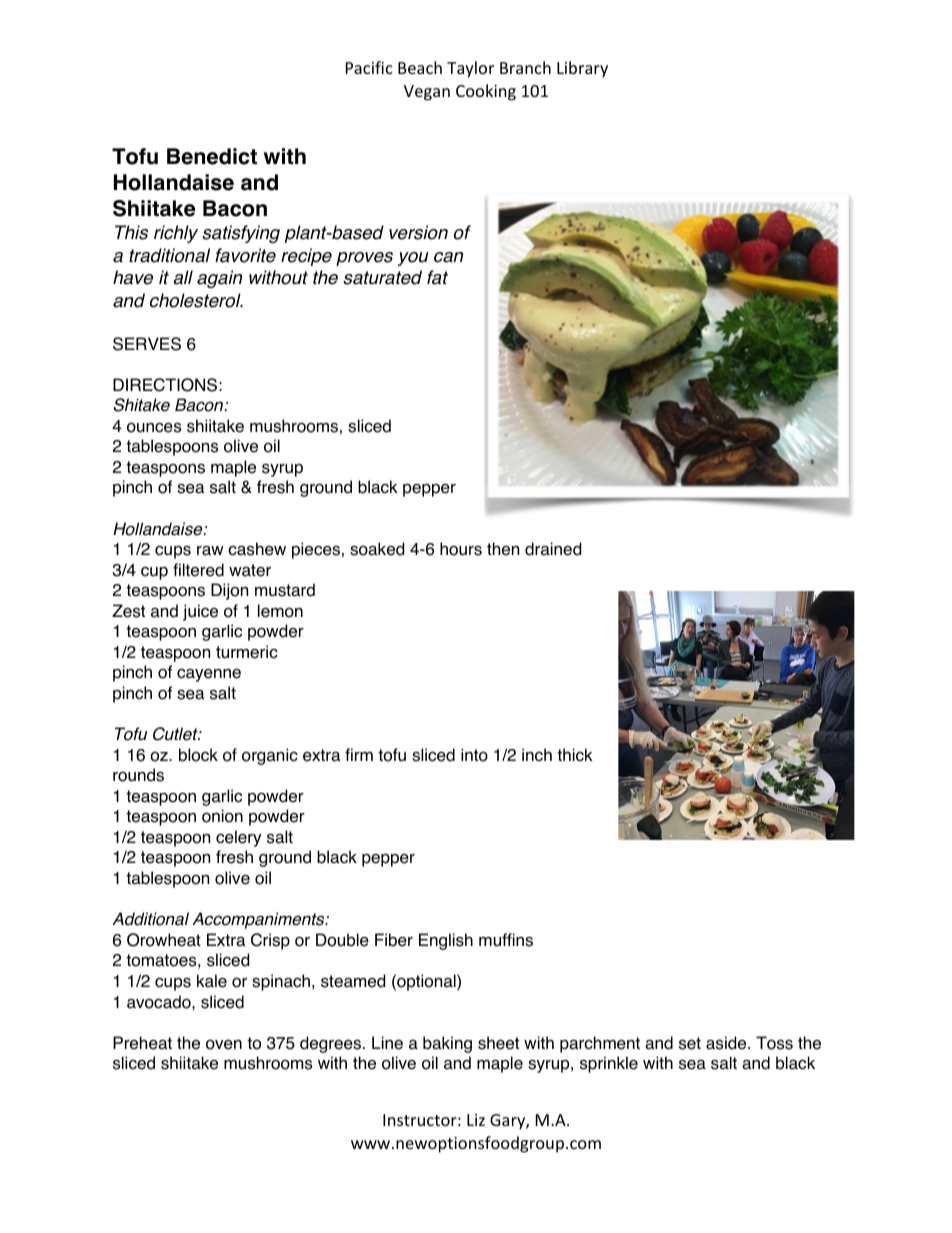 This page has width=952, height=1233. I want to click on Vegan, so click(427, 93).
